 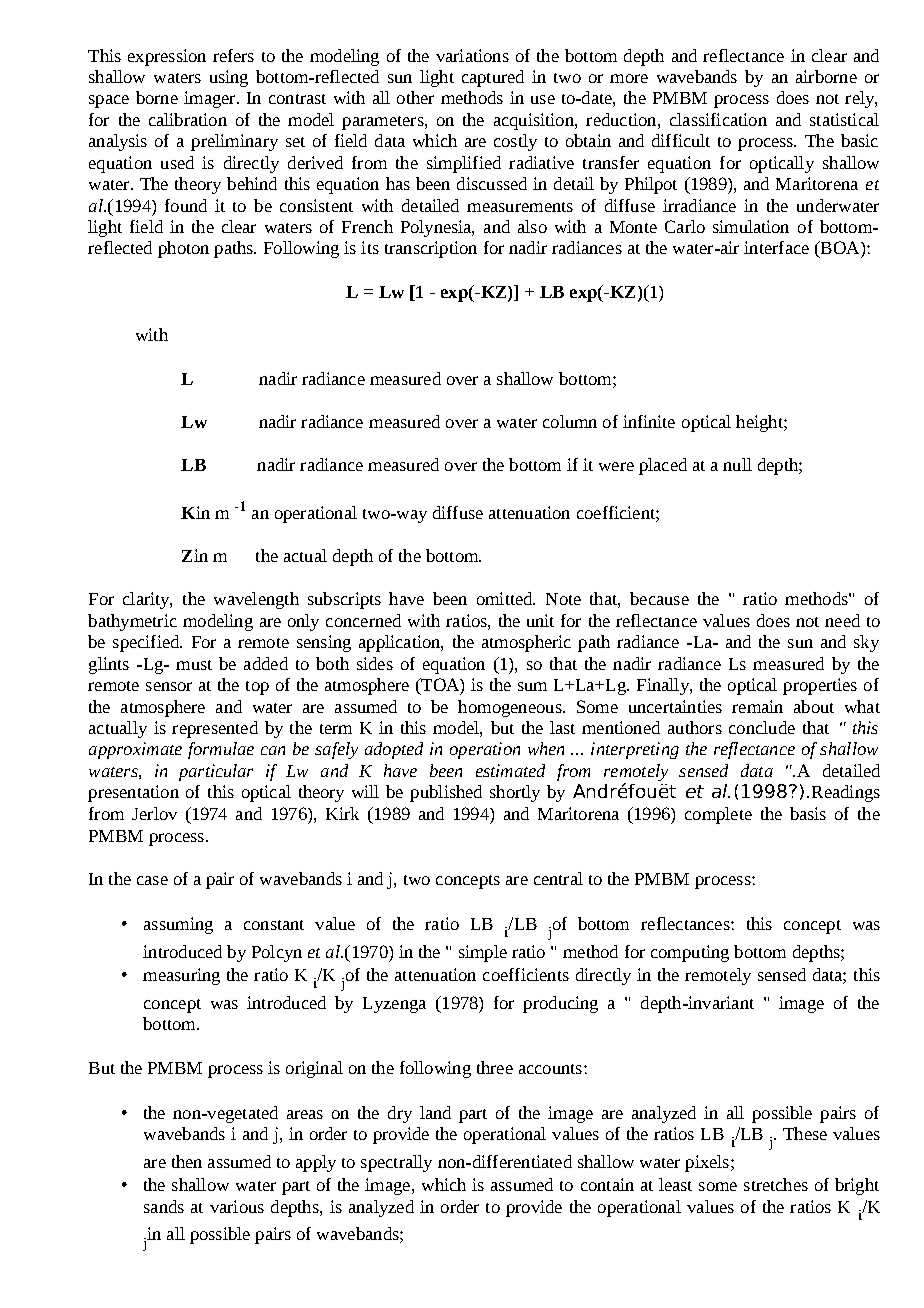 I want to click on classification, so click(x=718, y=119).
